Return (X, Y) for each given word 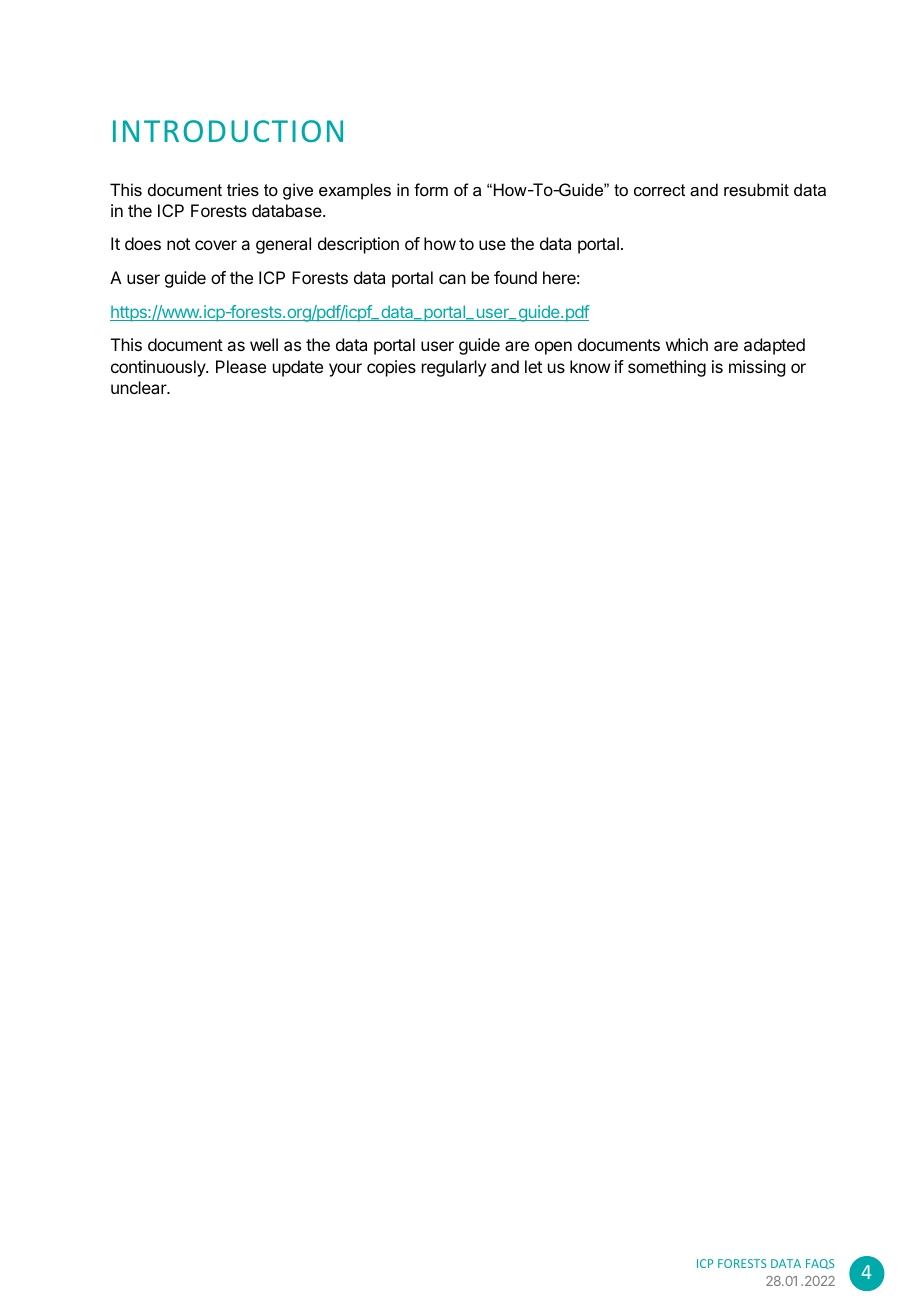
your (345, 370)
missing (757, 368)
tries (243, 189)
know (590, 366)
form (431, 189)
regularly (454, 368)
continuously (159, 368)
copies (391, 368)
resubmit (756, 189)
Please (241, 366)
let (533, 366)
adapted (774, 346)
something (667, 368)
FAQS (820, 1264)
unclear (140, 387)
